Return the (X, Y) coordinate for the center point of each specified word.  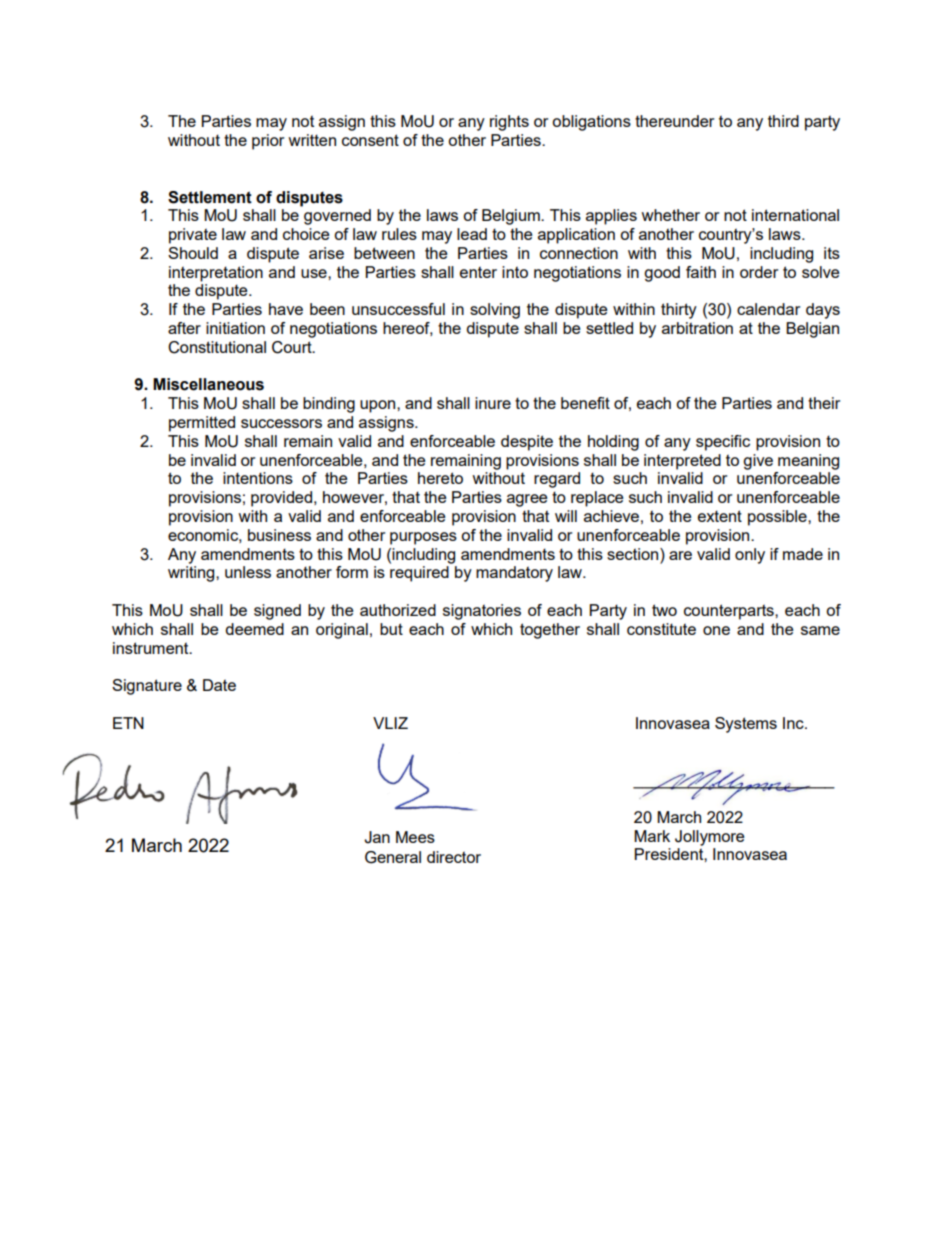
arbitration (697, 328)
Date (219, 685)
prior (268, 142)
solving (495, 311)
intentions (258, 478)
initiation (235, 328)
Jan (377, 837)
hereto (440, 478)
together (550, 631)
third (783, 121)
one (716, 630)
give (758, 462)
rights (509, 123)
